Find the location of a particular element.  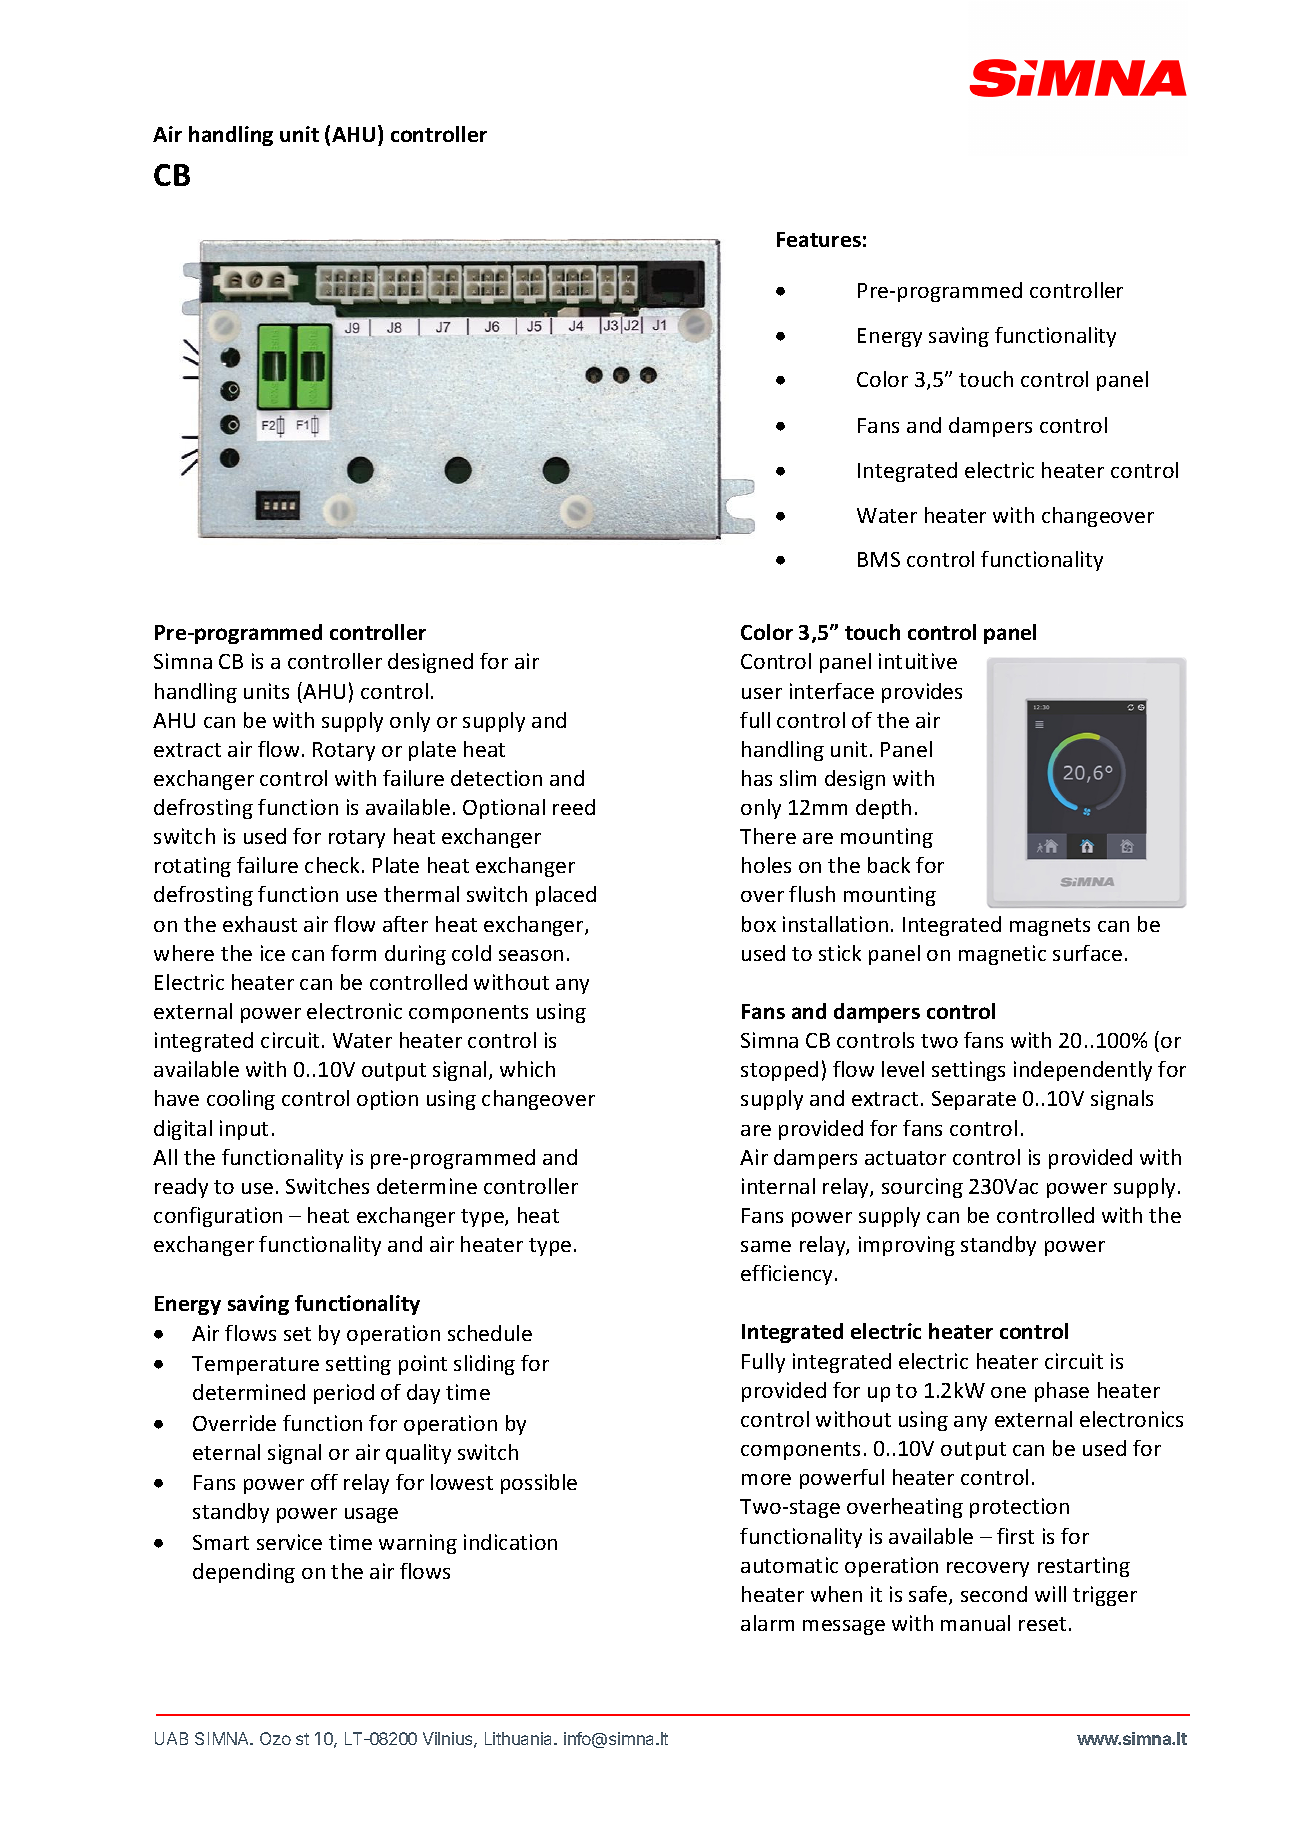

Features is located at coordinates (819, 239).
